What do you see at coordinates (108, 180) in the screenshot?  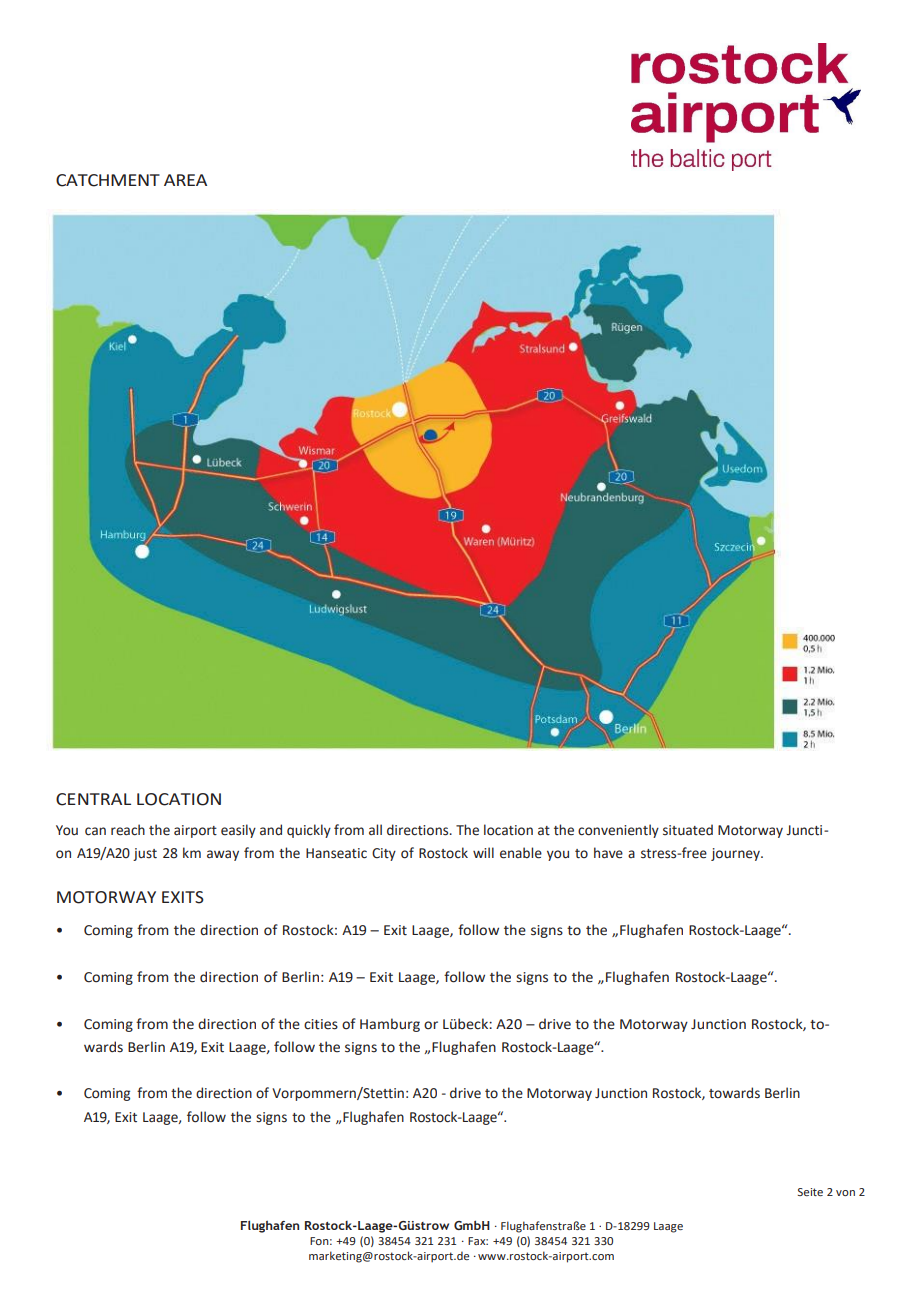 I see `CATCHMENT` at bounding box center [108, 180].
